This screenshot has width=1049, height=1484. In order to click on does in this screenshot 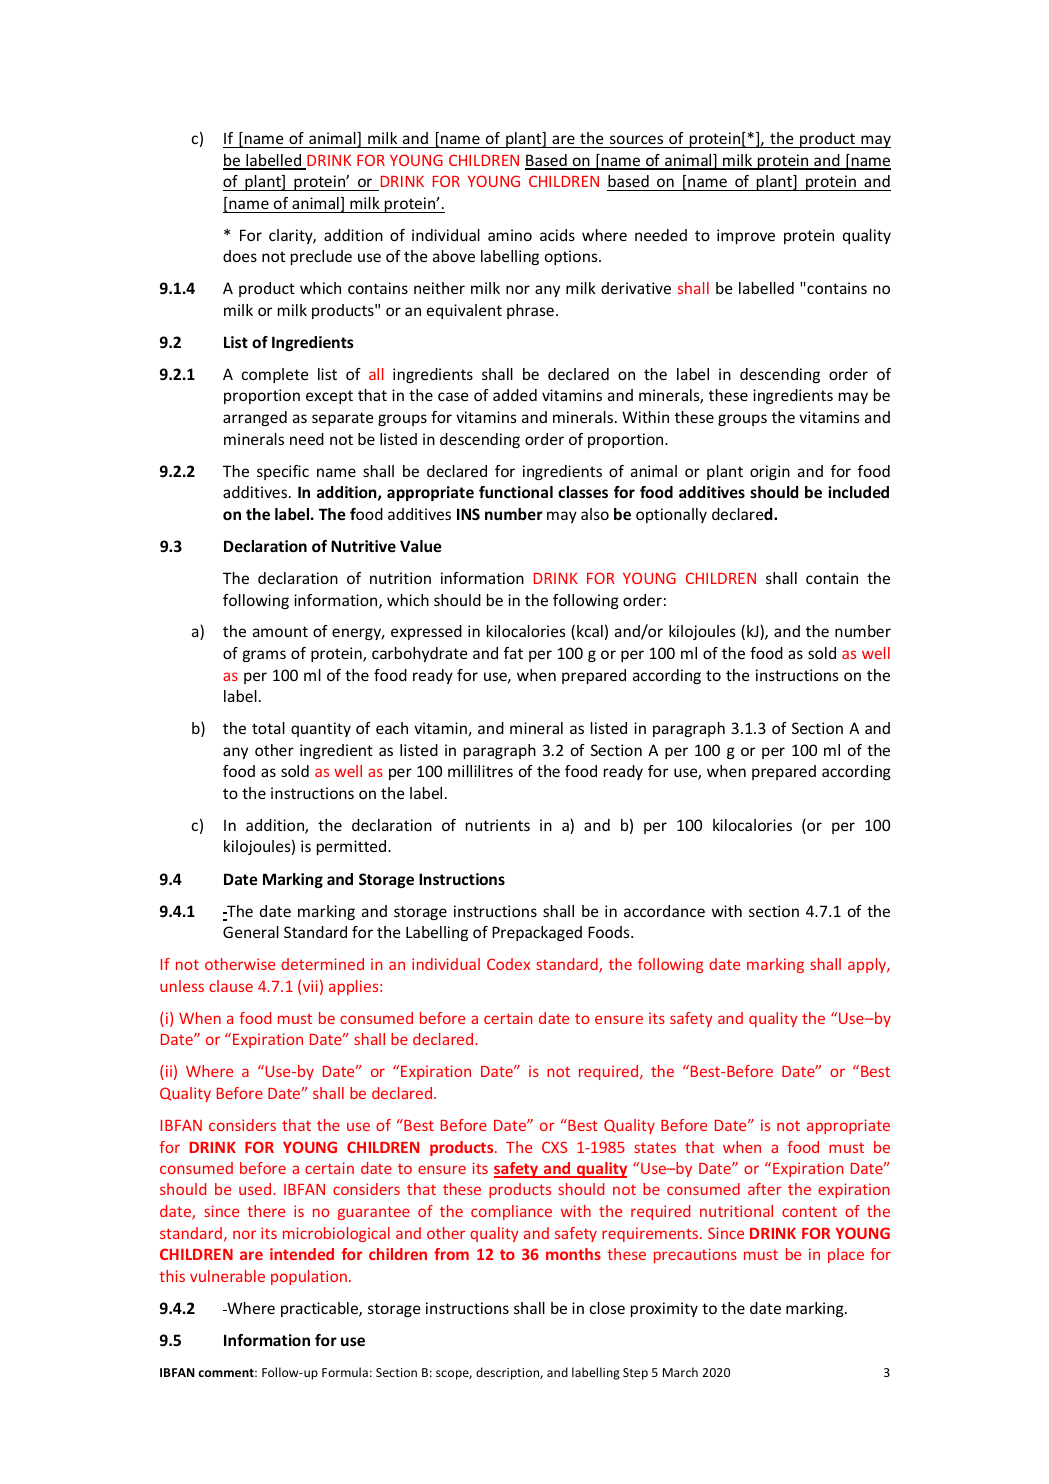, I will do `click(240, 256)`.
